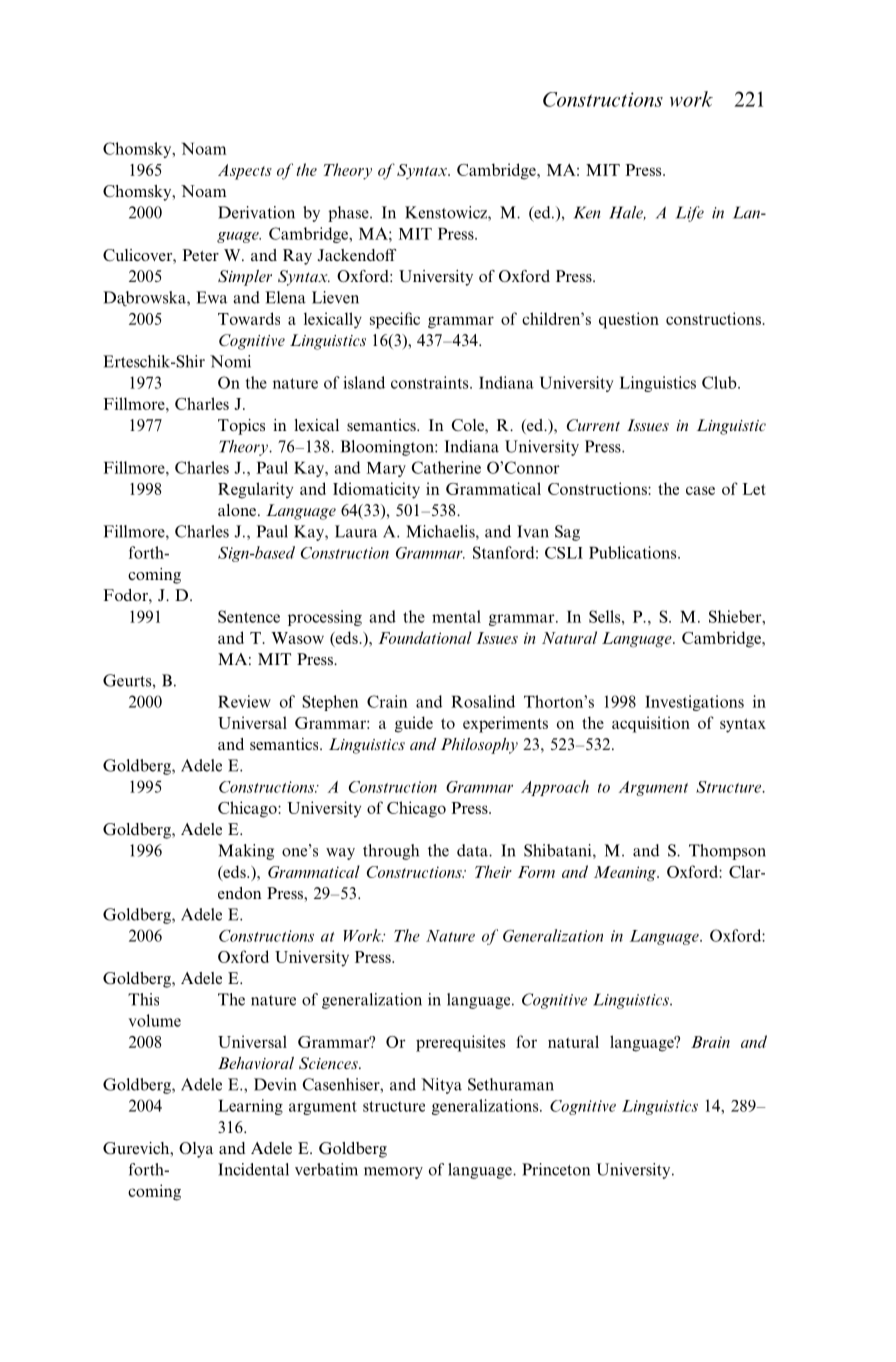 The width and height of the image is (896, 1362). Describe the element at coordinates (727, 852) in the image. I see `Thompson` at that location.
